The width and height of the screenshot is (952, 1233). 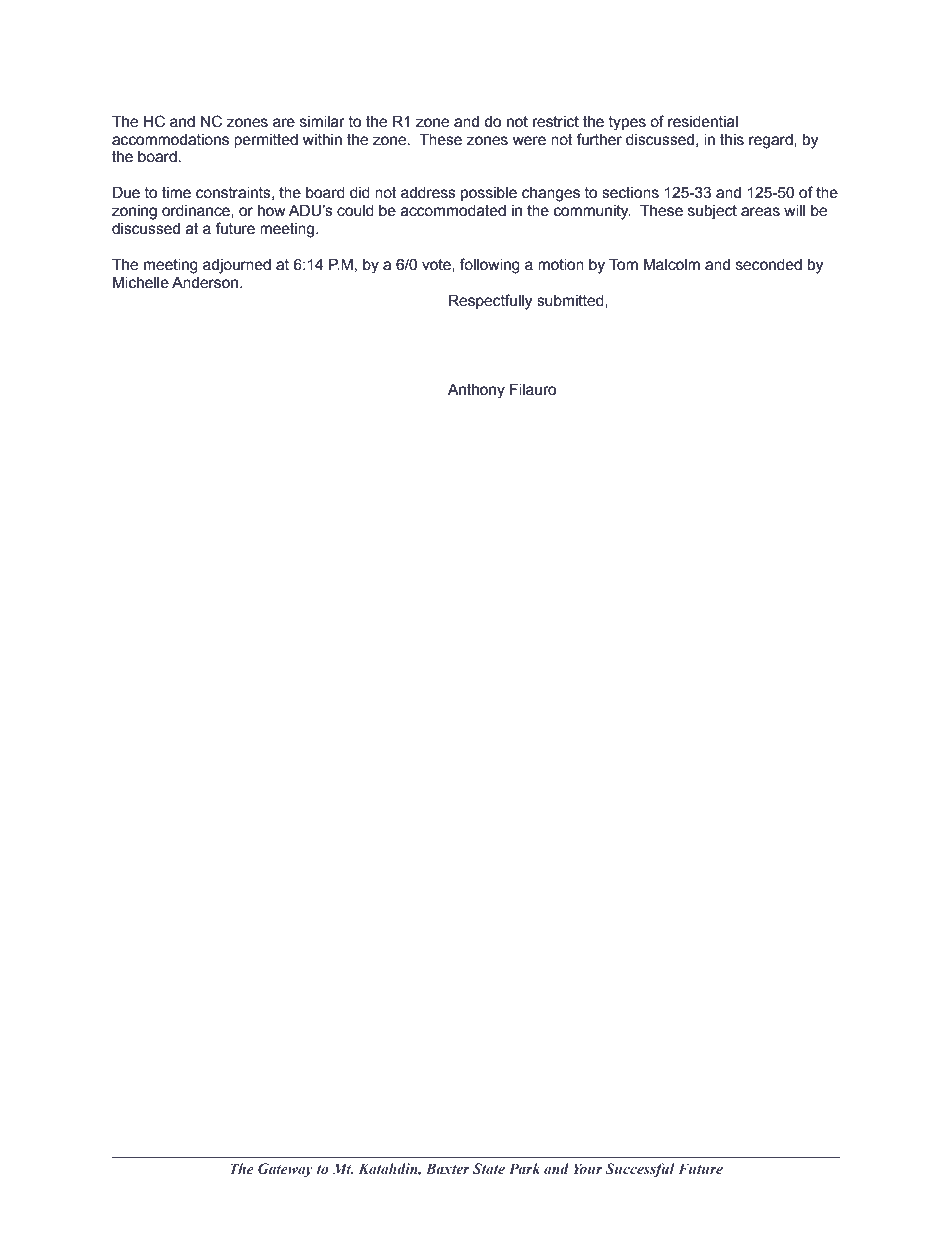 I want to click on Baxter, so click(x=448, y=1168).
